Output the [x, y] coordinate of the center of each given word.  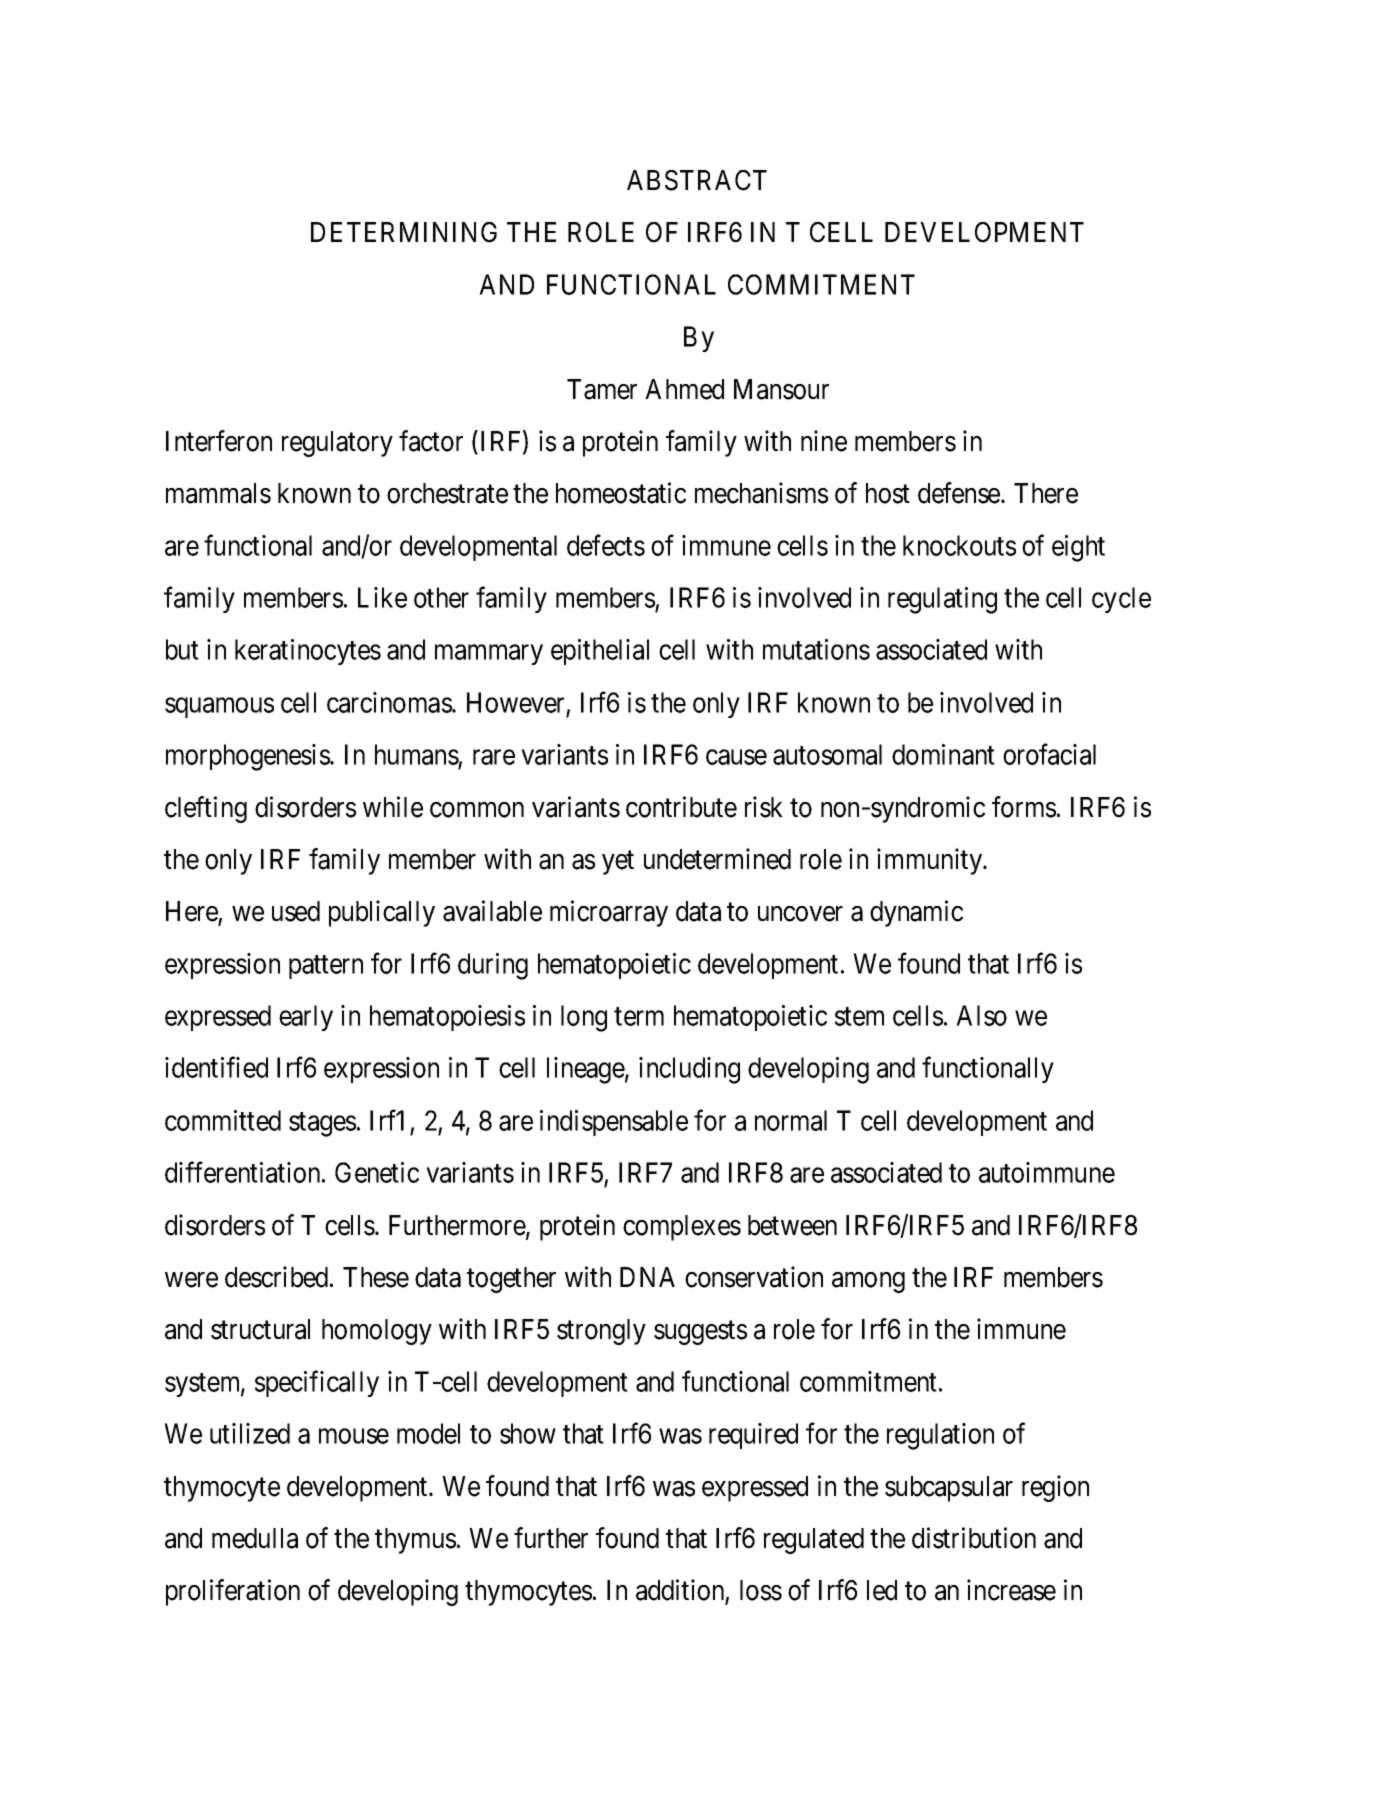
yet [618, 863]
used [296, 911]
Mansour [781, 389]
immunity [931, 861]
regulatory [337, 444]
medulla [255, 1538]
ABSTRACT [697, 180]
